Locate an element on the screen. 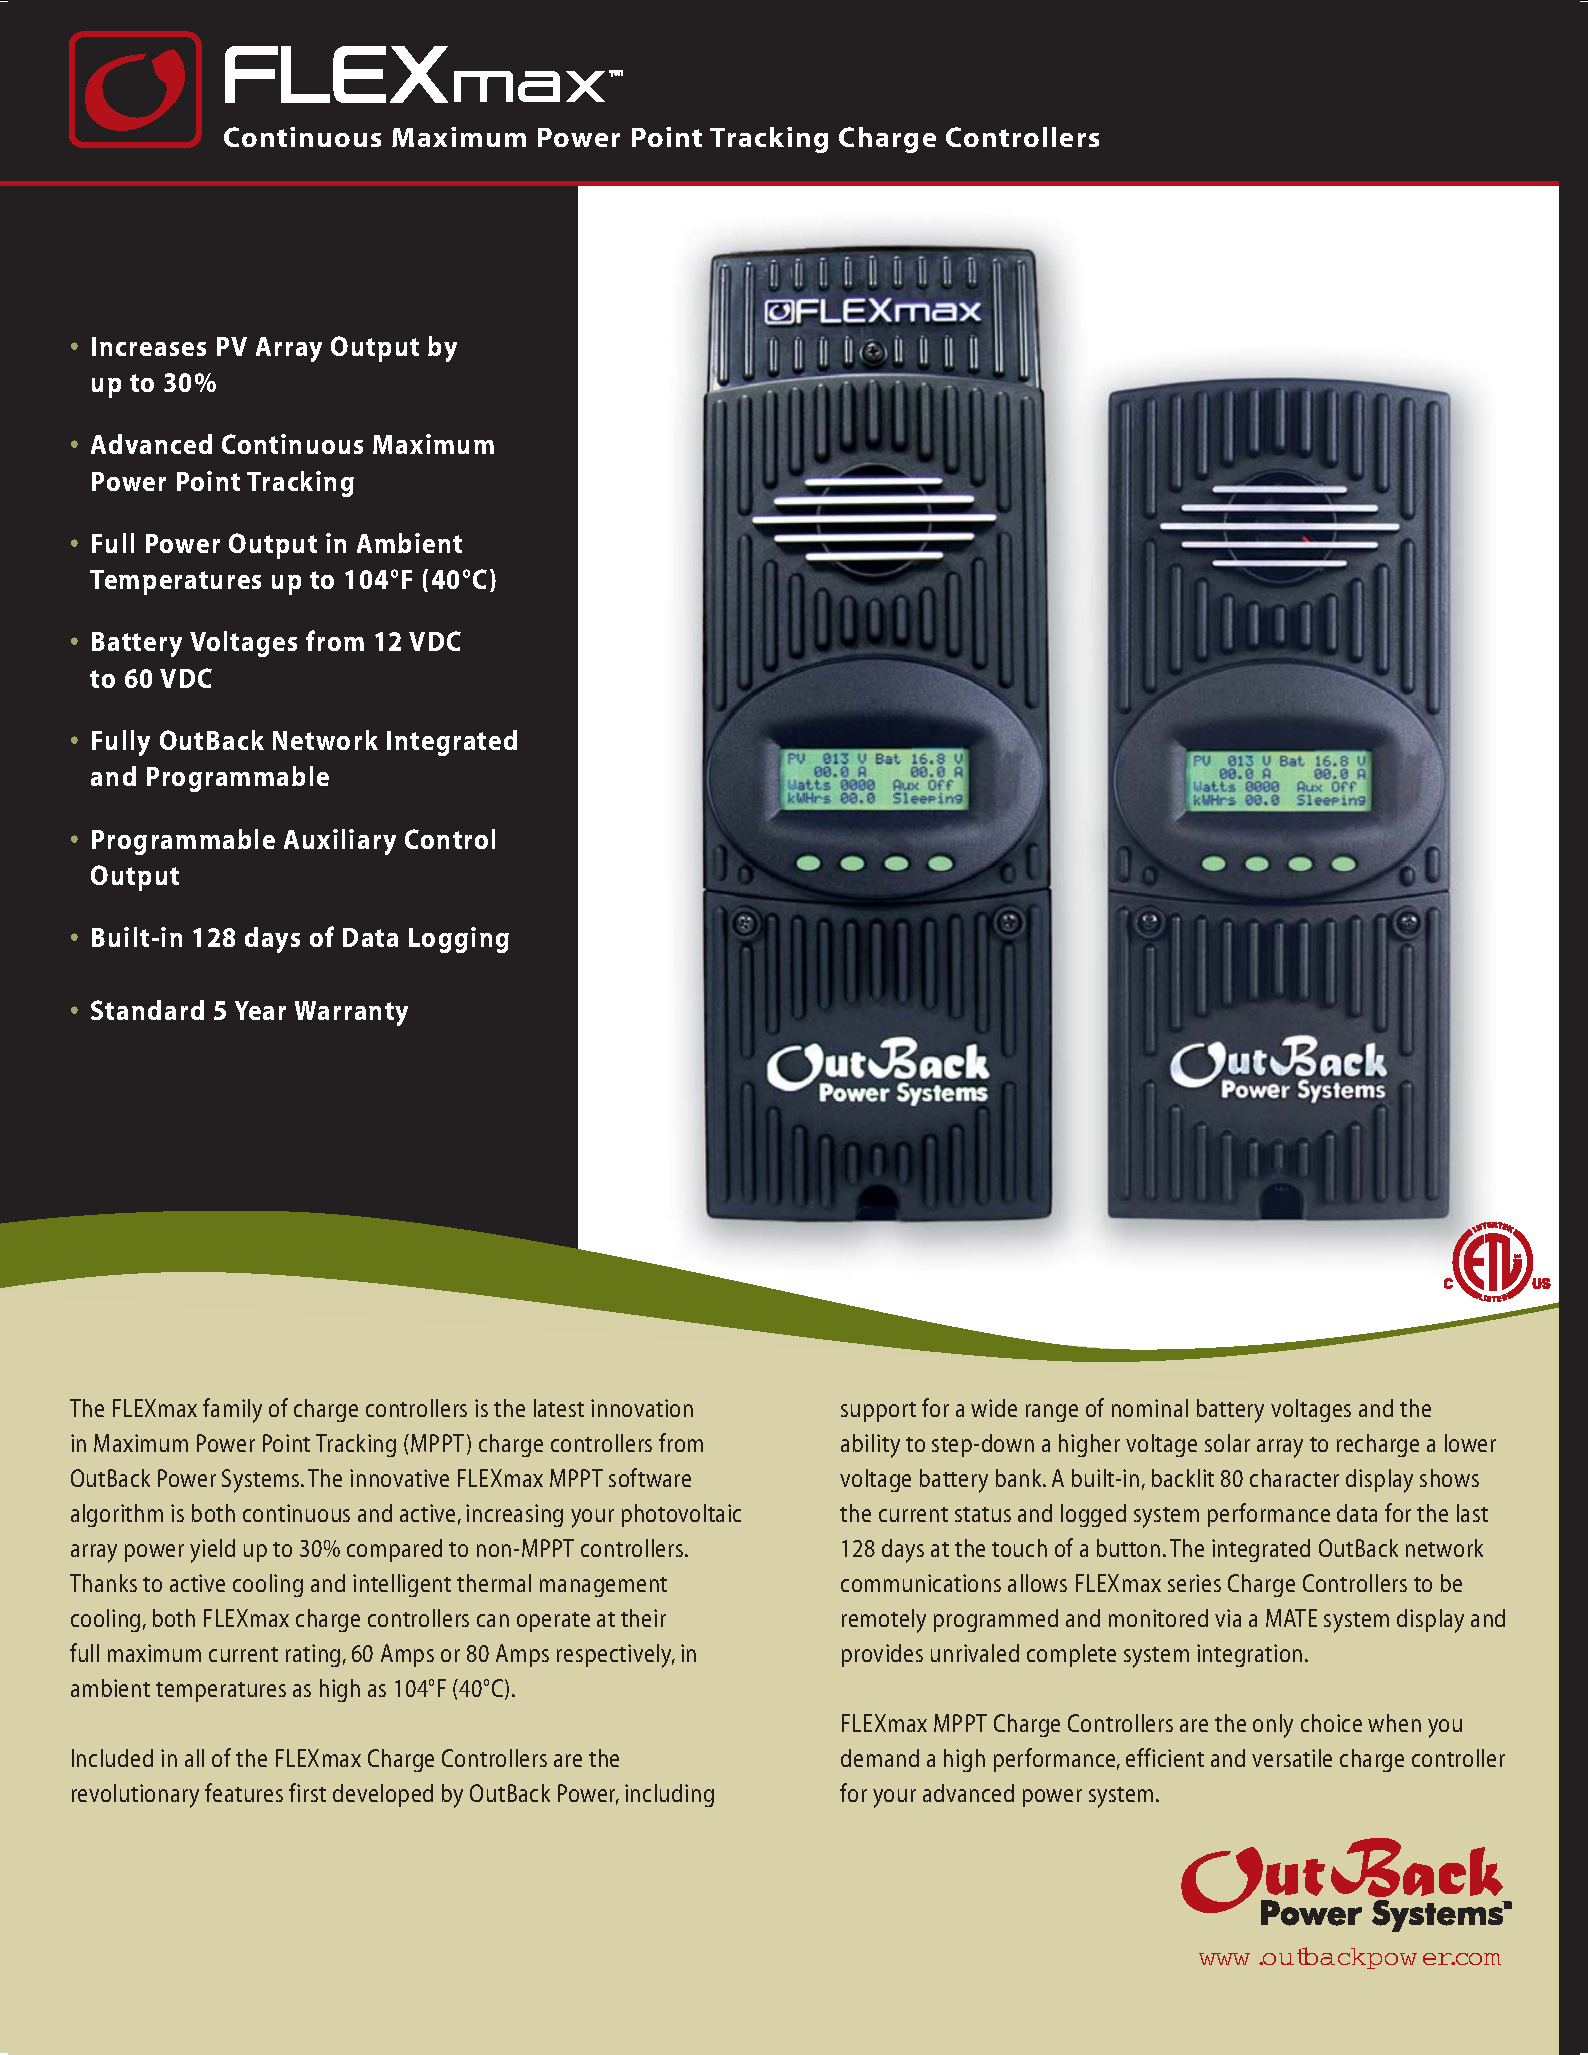 Image resolution: width=1588 pixels, height=2055 pixels. features is located at coordinates (244, 1792).
